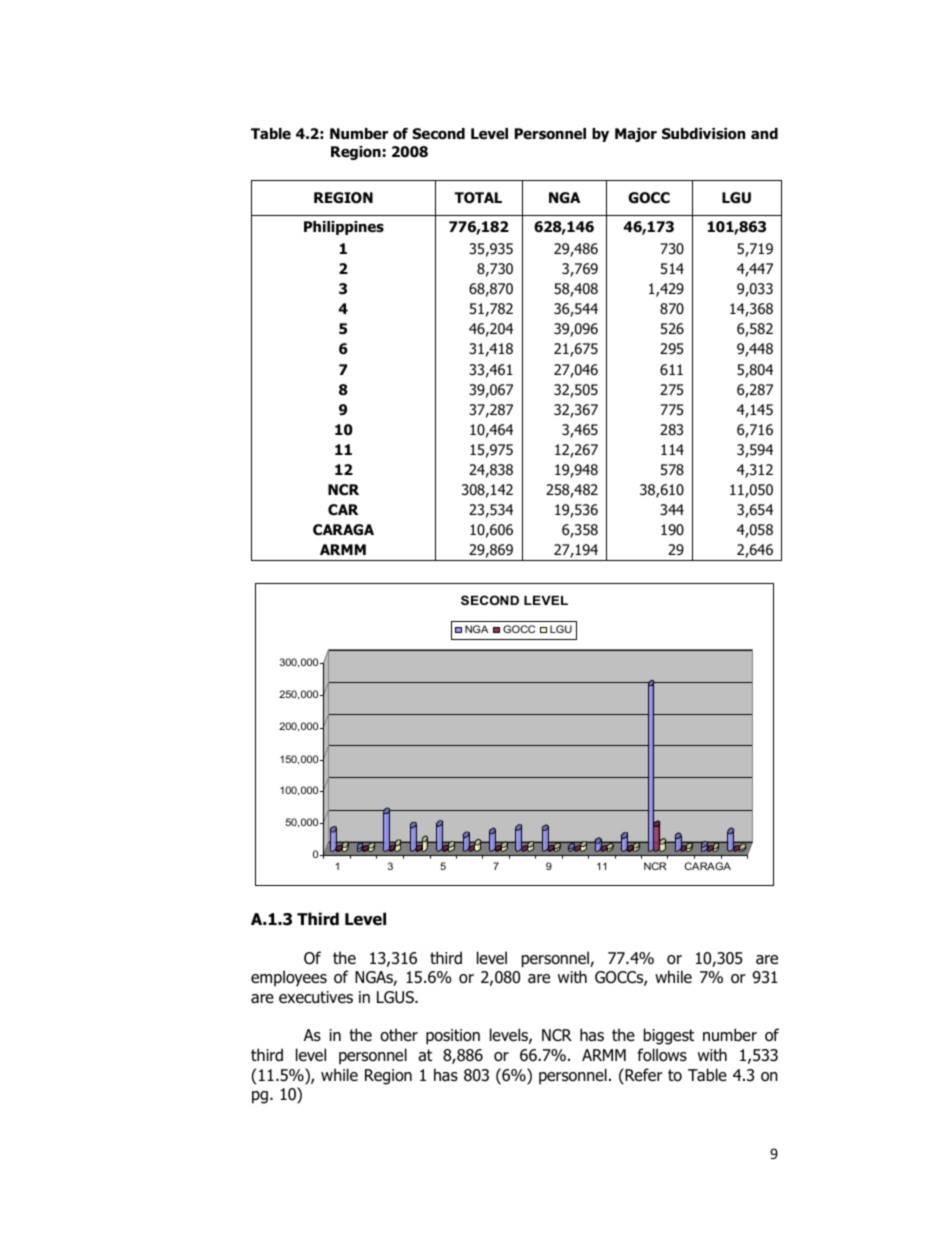 This document has width=952, height=1233. I want to click on biggest, so click(669, 1036).
